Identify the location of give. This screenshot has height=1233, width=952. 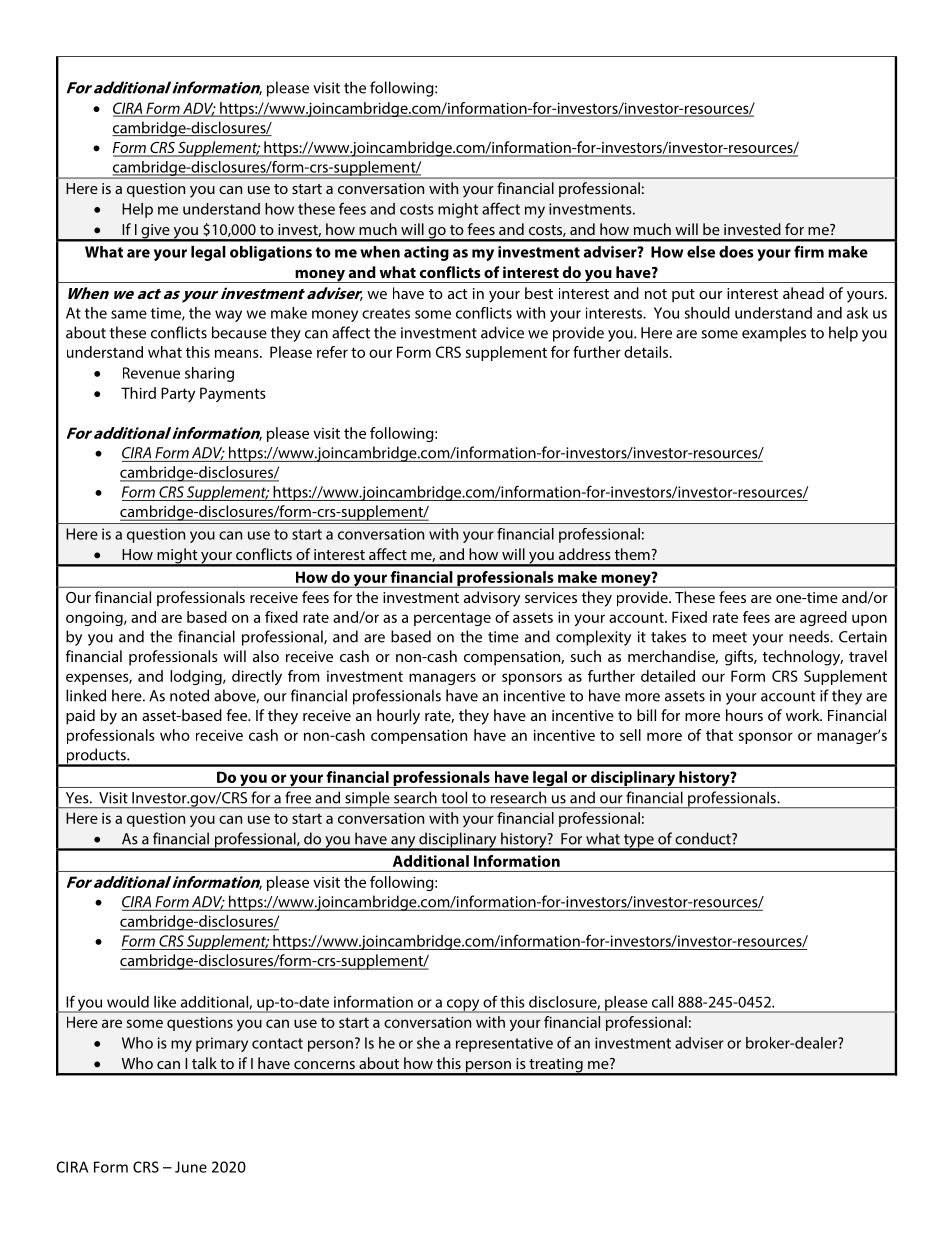
(155, 232).
